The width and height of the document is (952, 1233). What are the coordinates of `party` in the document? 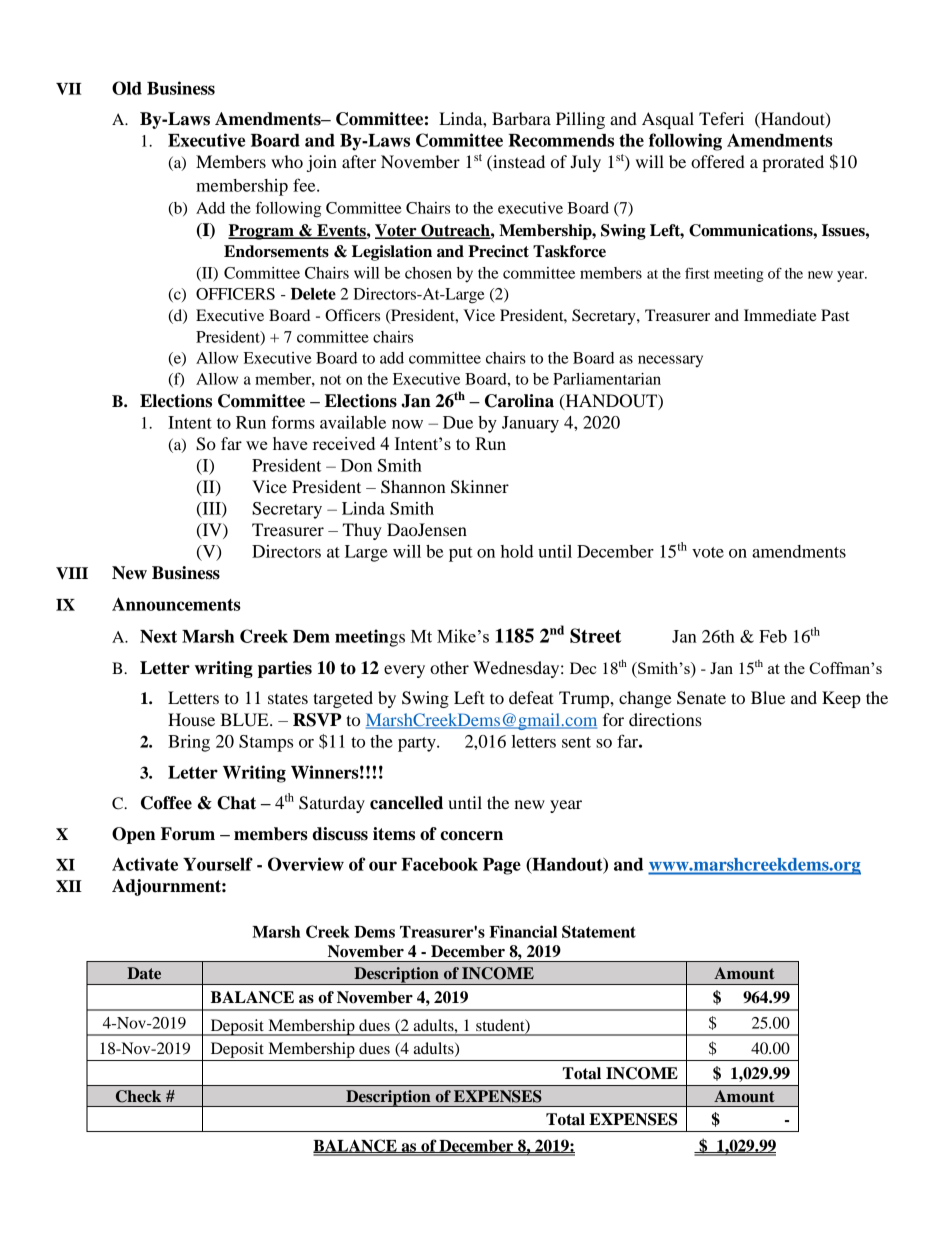 It's located at (418, 744).
